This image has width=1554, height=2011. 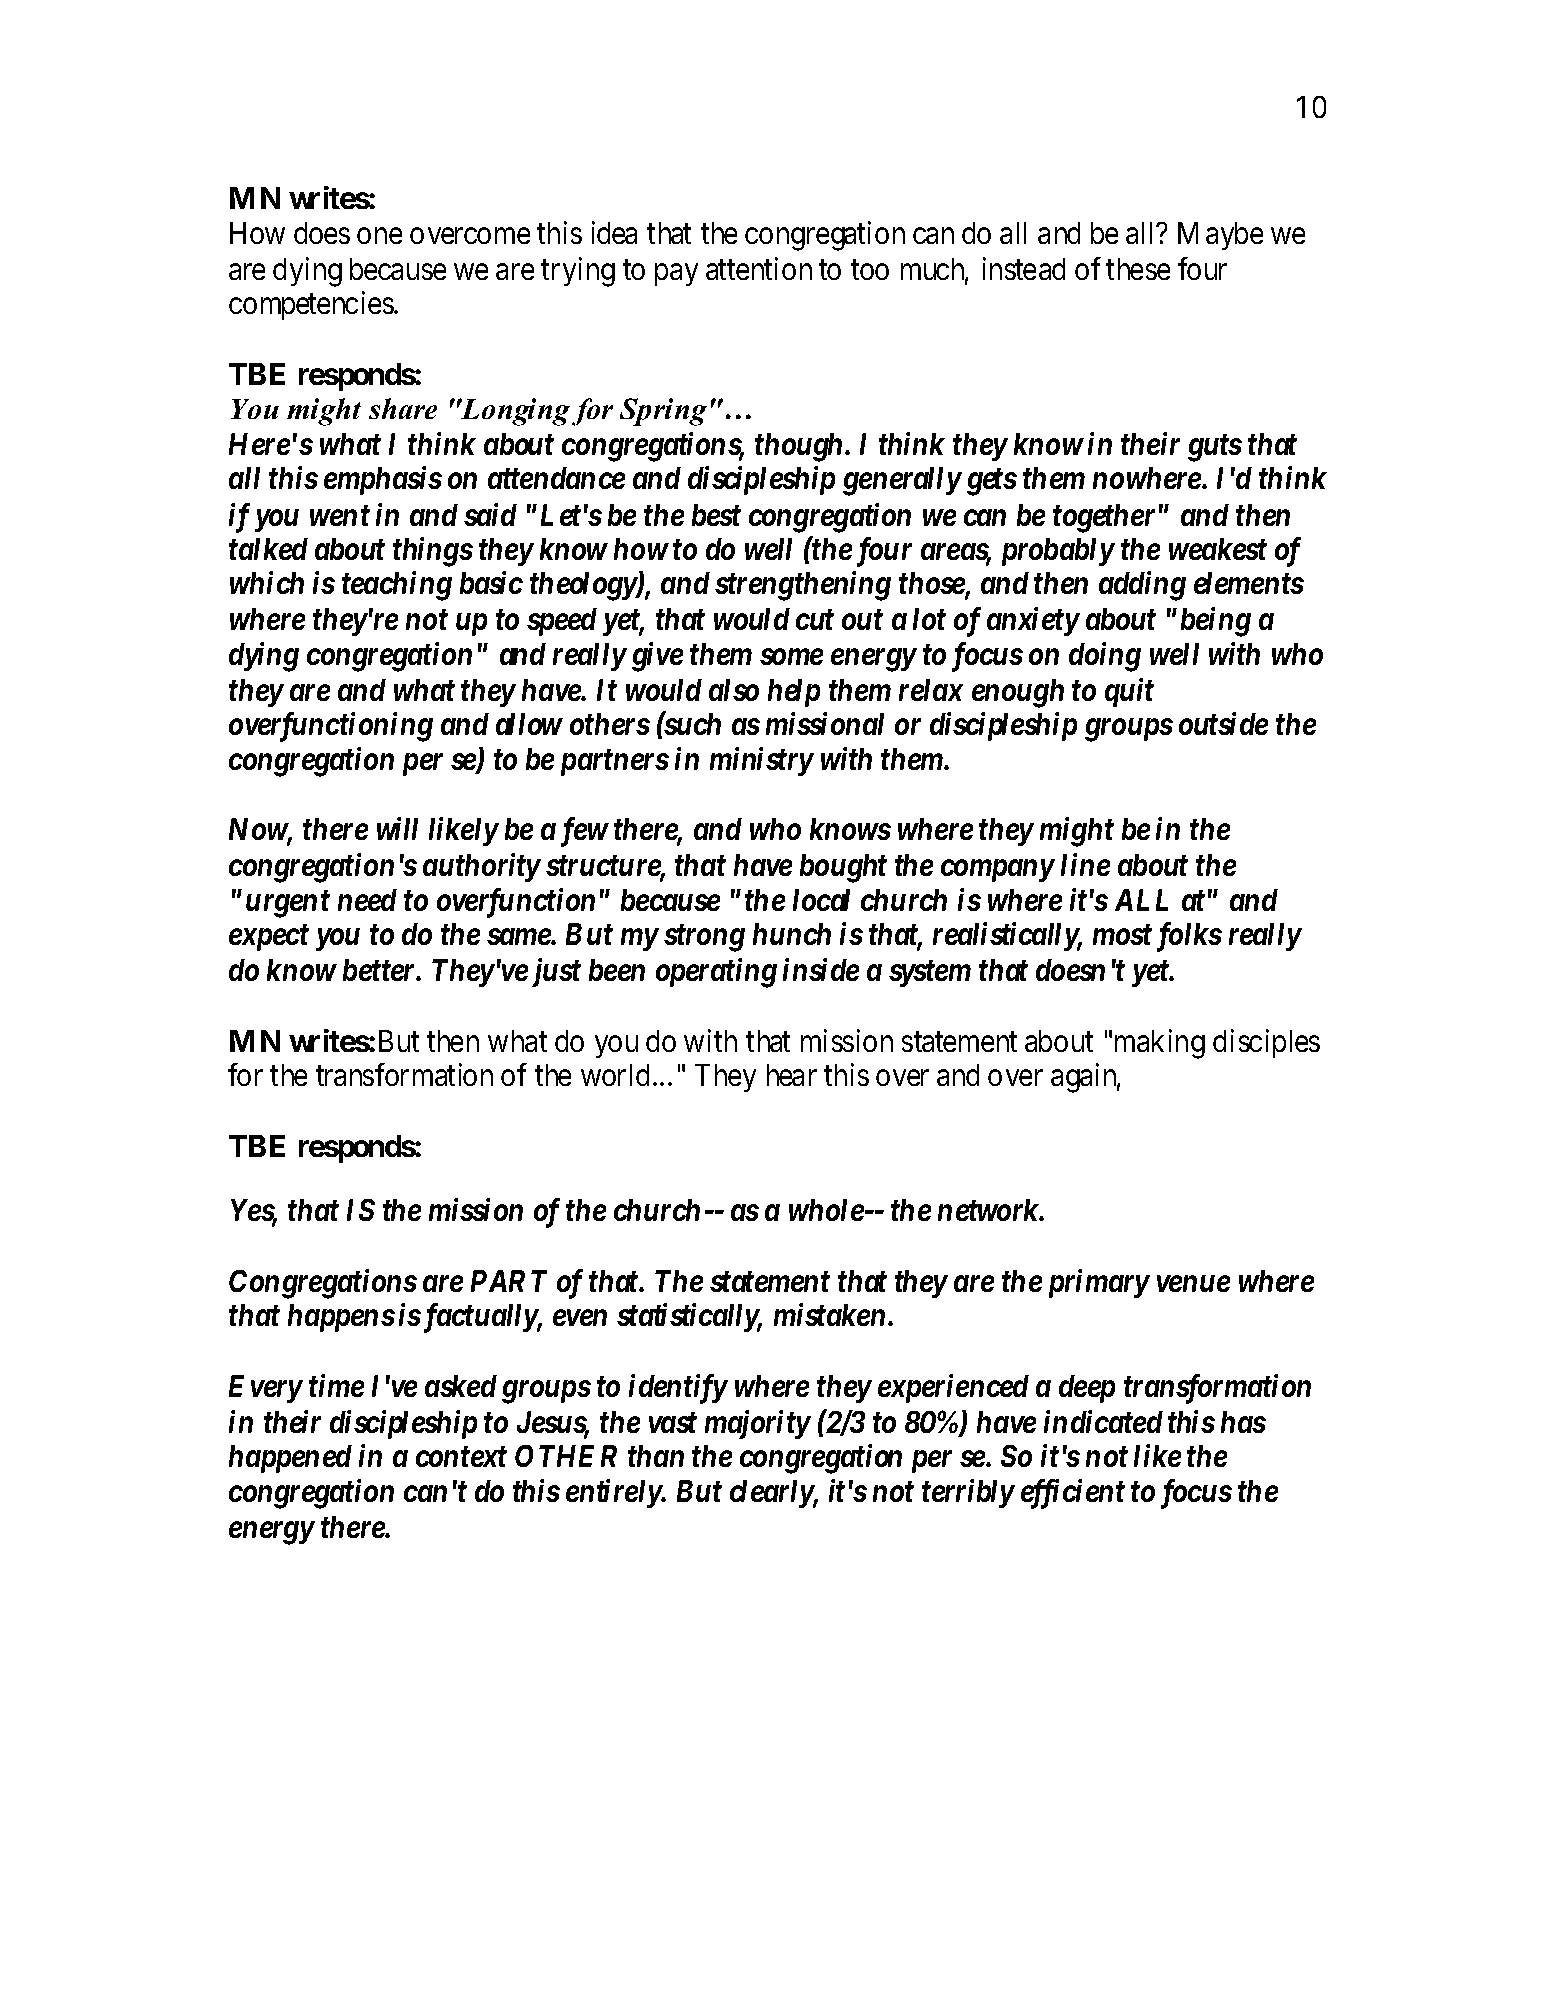 What do you see at coordinates (716, 515) in the image?
I see `best` at bounding box center [716, 515].
